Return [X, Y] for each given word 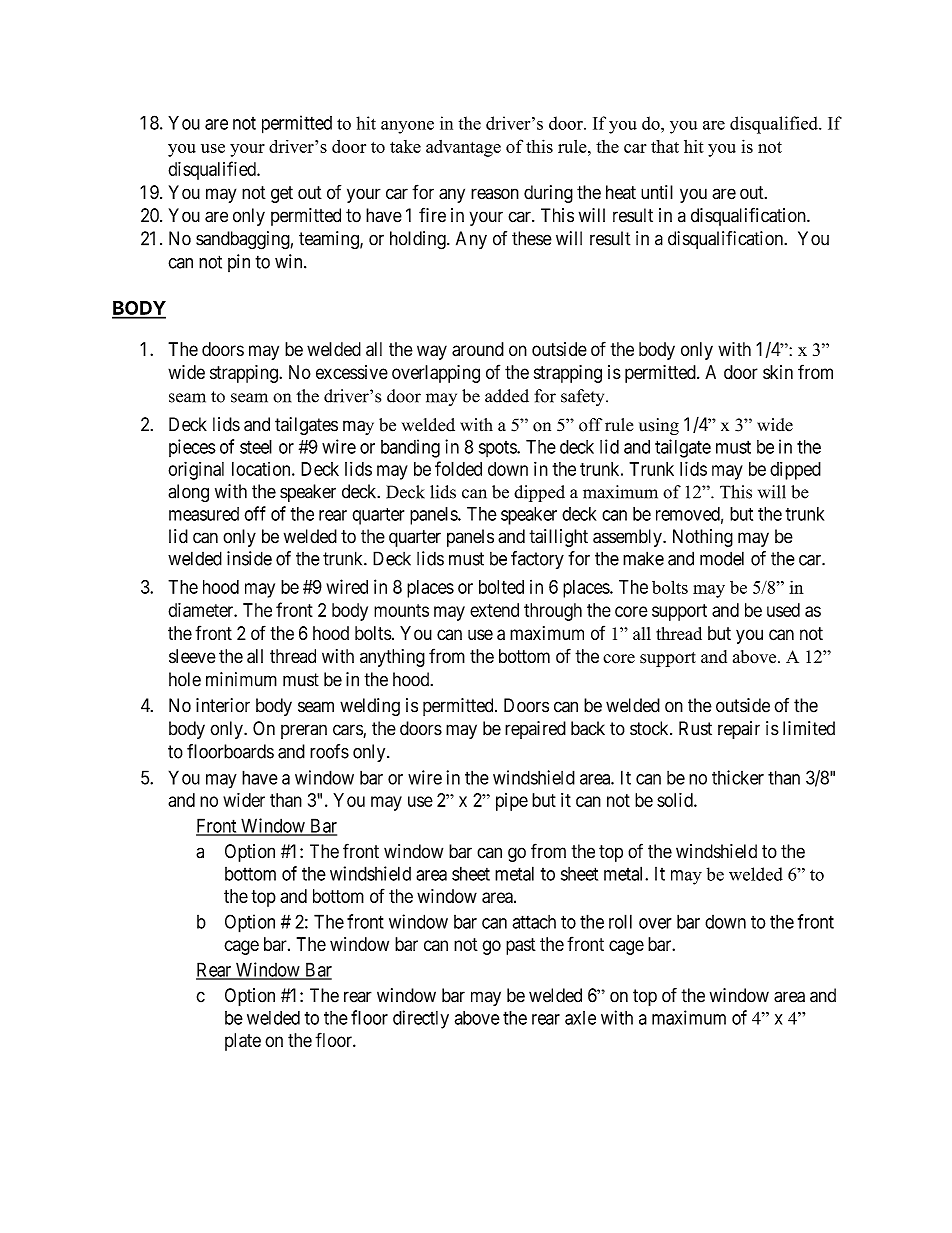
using [659, 426]
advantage [463, 148]
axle [580, 1018]
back [588, 728]
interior [223, 705]
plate [243, 1042]
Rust [695, 728]
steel [256, 447]
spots [498, 449]
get [282, 194]
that [665, 146]
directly [421, 1019]
